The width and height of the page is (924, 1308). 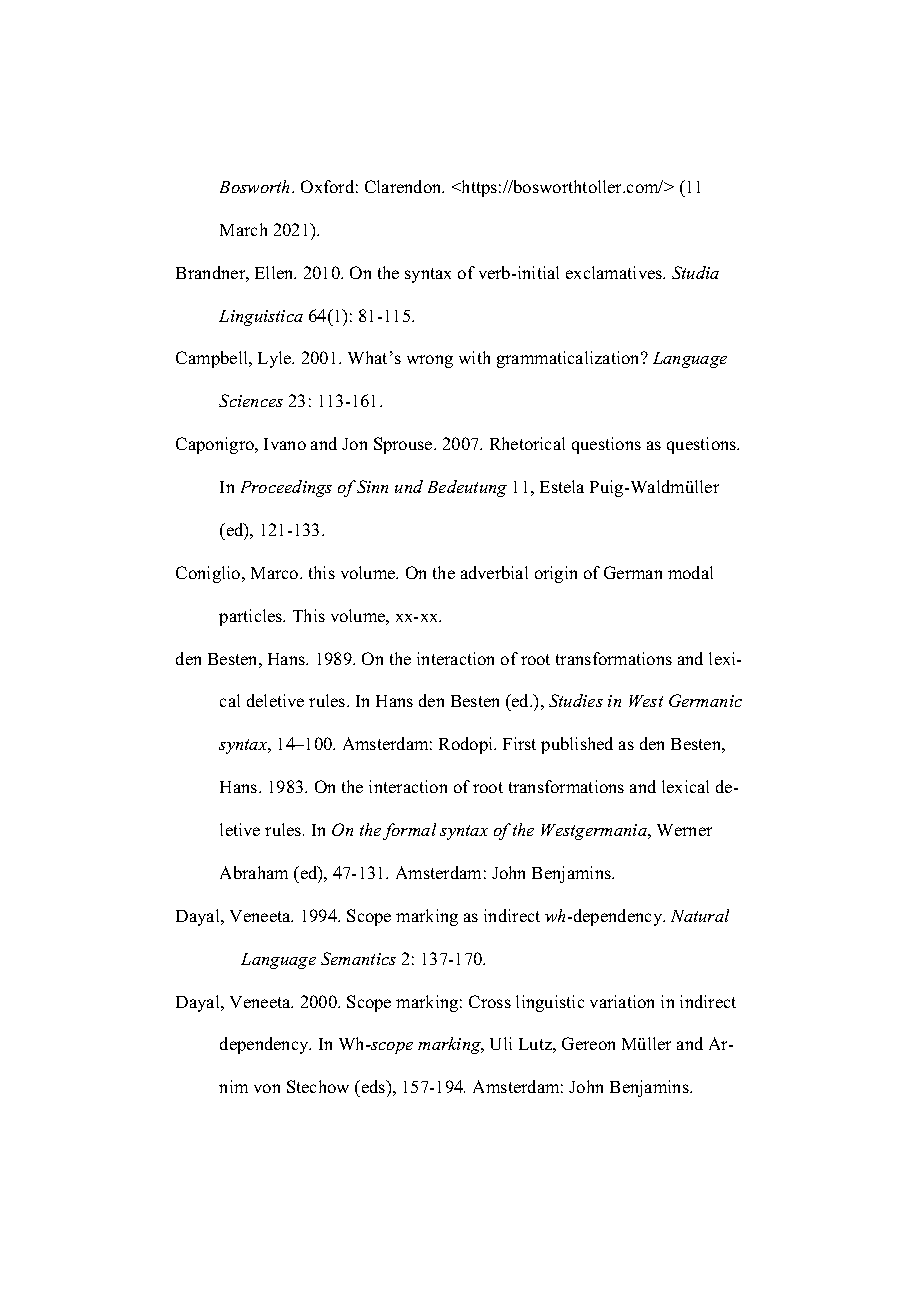 I want to click on eds, so click(x=373, y=1088).
